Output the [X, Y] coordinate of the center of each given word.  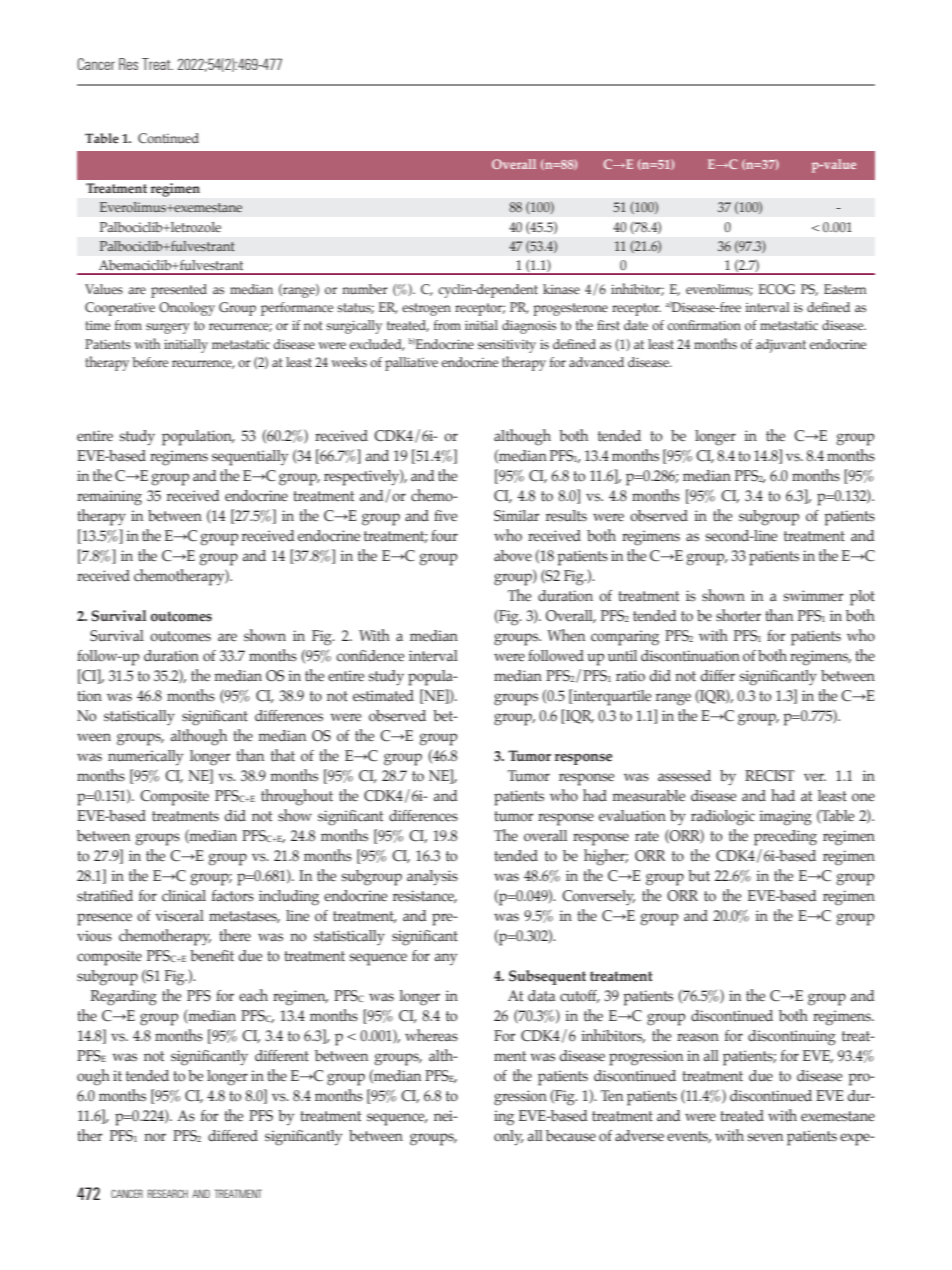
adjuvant [781, 346]
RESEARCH [168, 1193]
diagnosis [529, 327]
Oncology [187, 309]
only [509, 1138]
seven [765, 1137]
